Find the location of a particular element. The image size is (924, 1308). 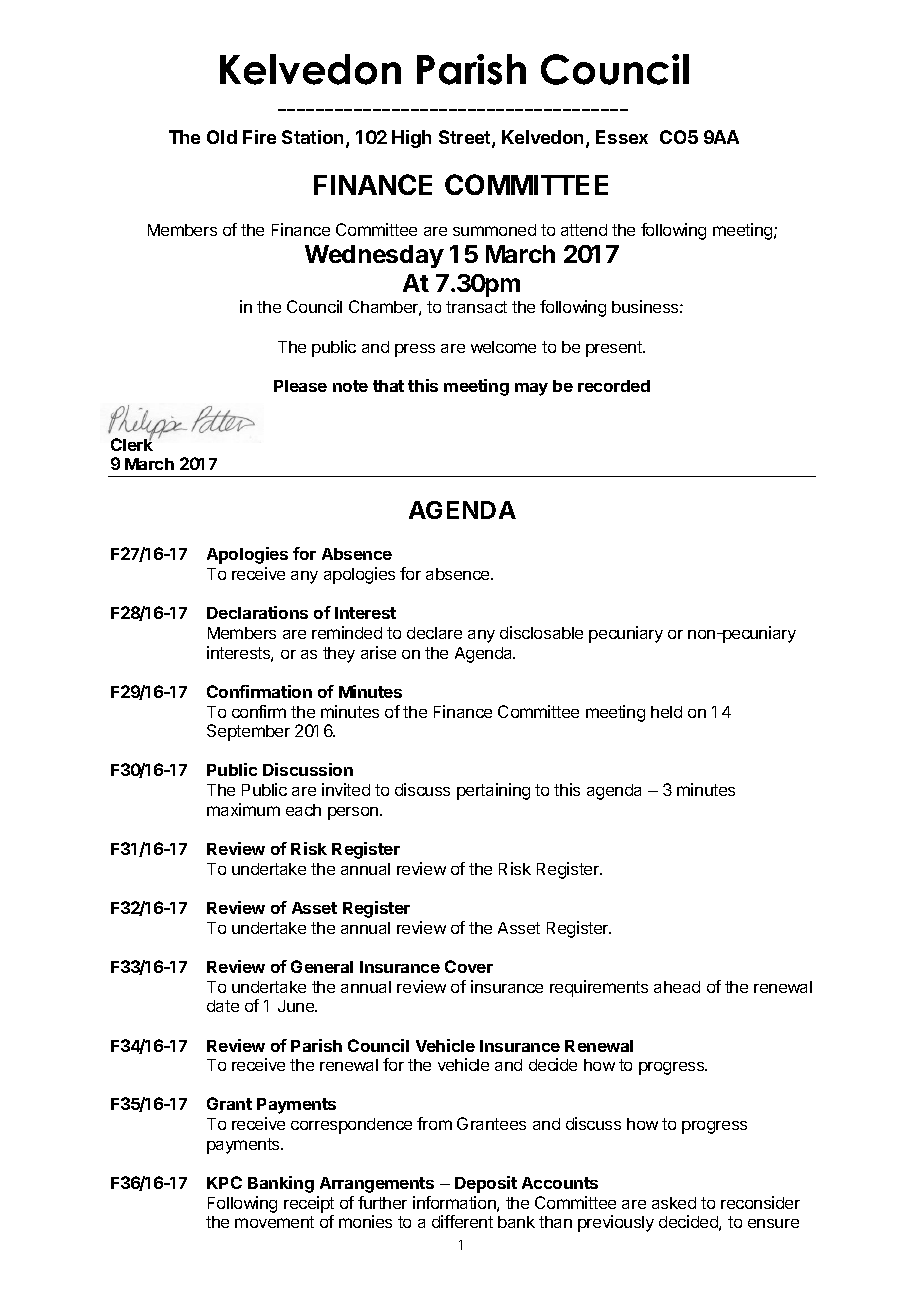

declare is located at coordinates (434, 633).
